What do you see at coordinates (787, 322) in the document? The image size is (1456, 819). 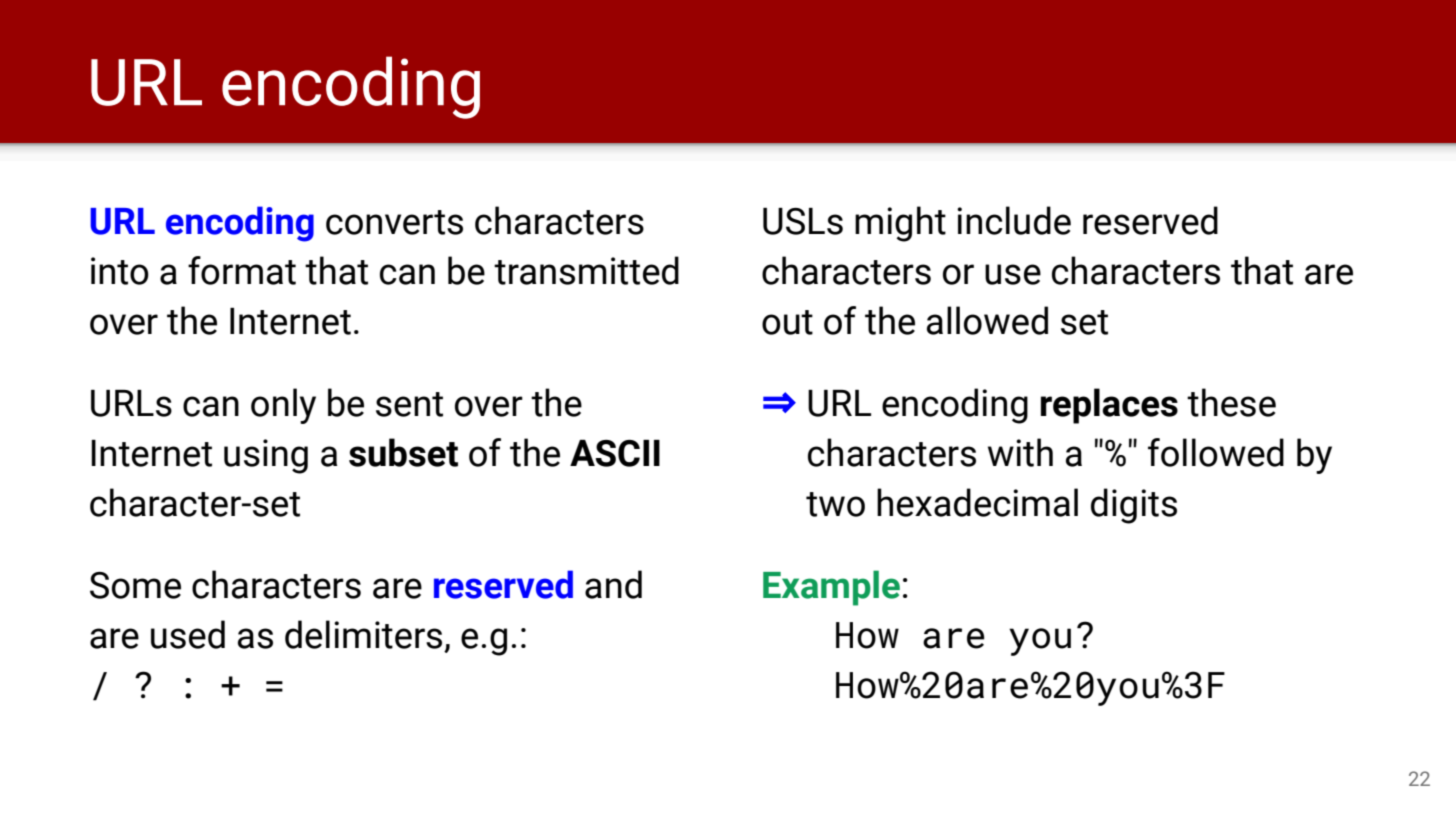 I see `out` at bounding box center [787, 322].
